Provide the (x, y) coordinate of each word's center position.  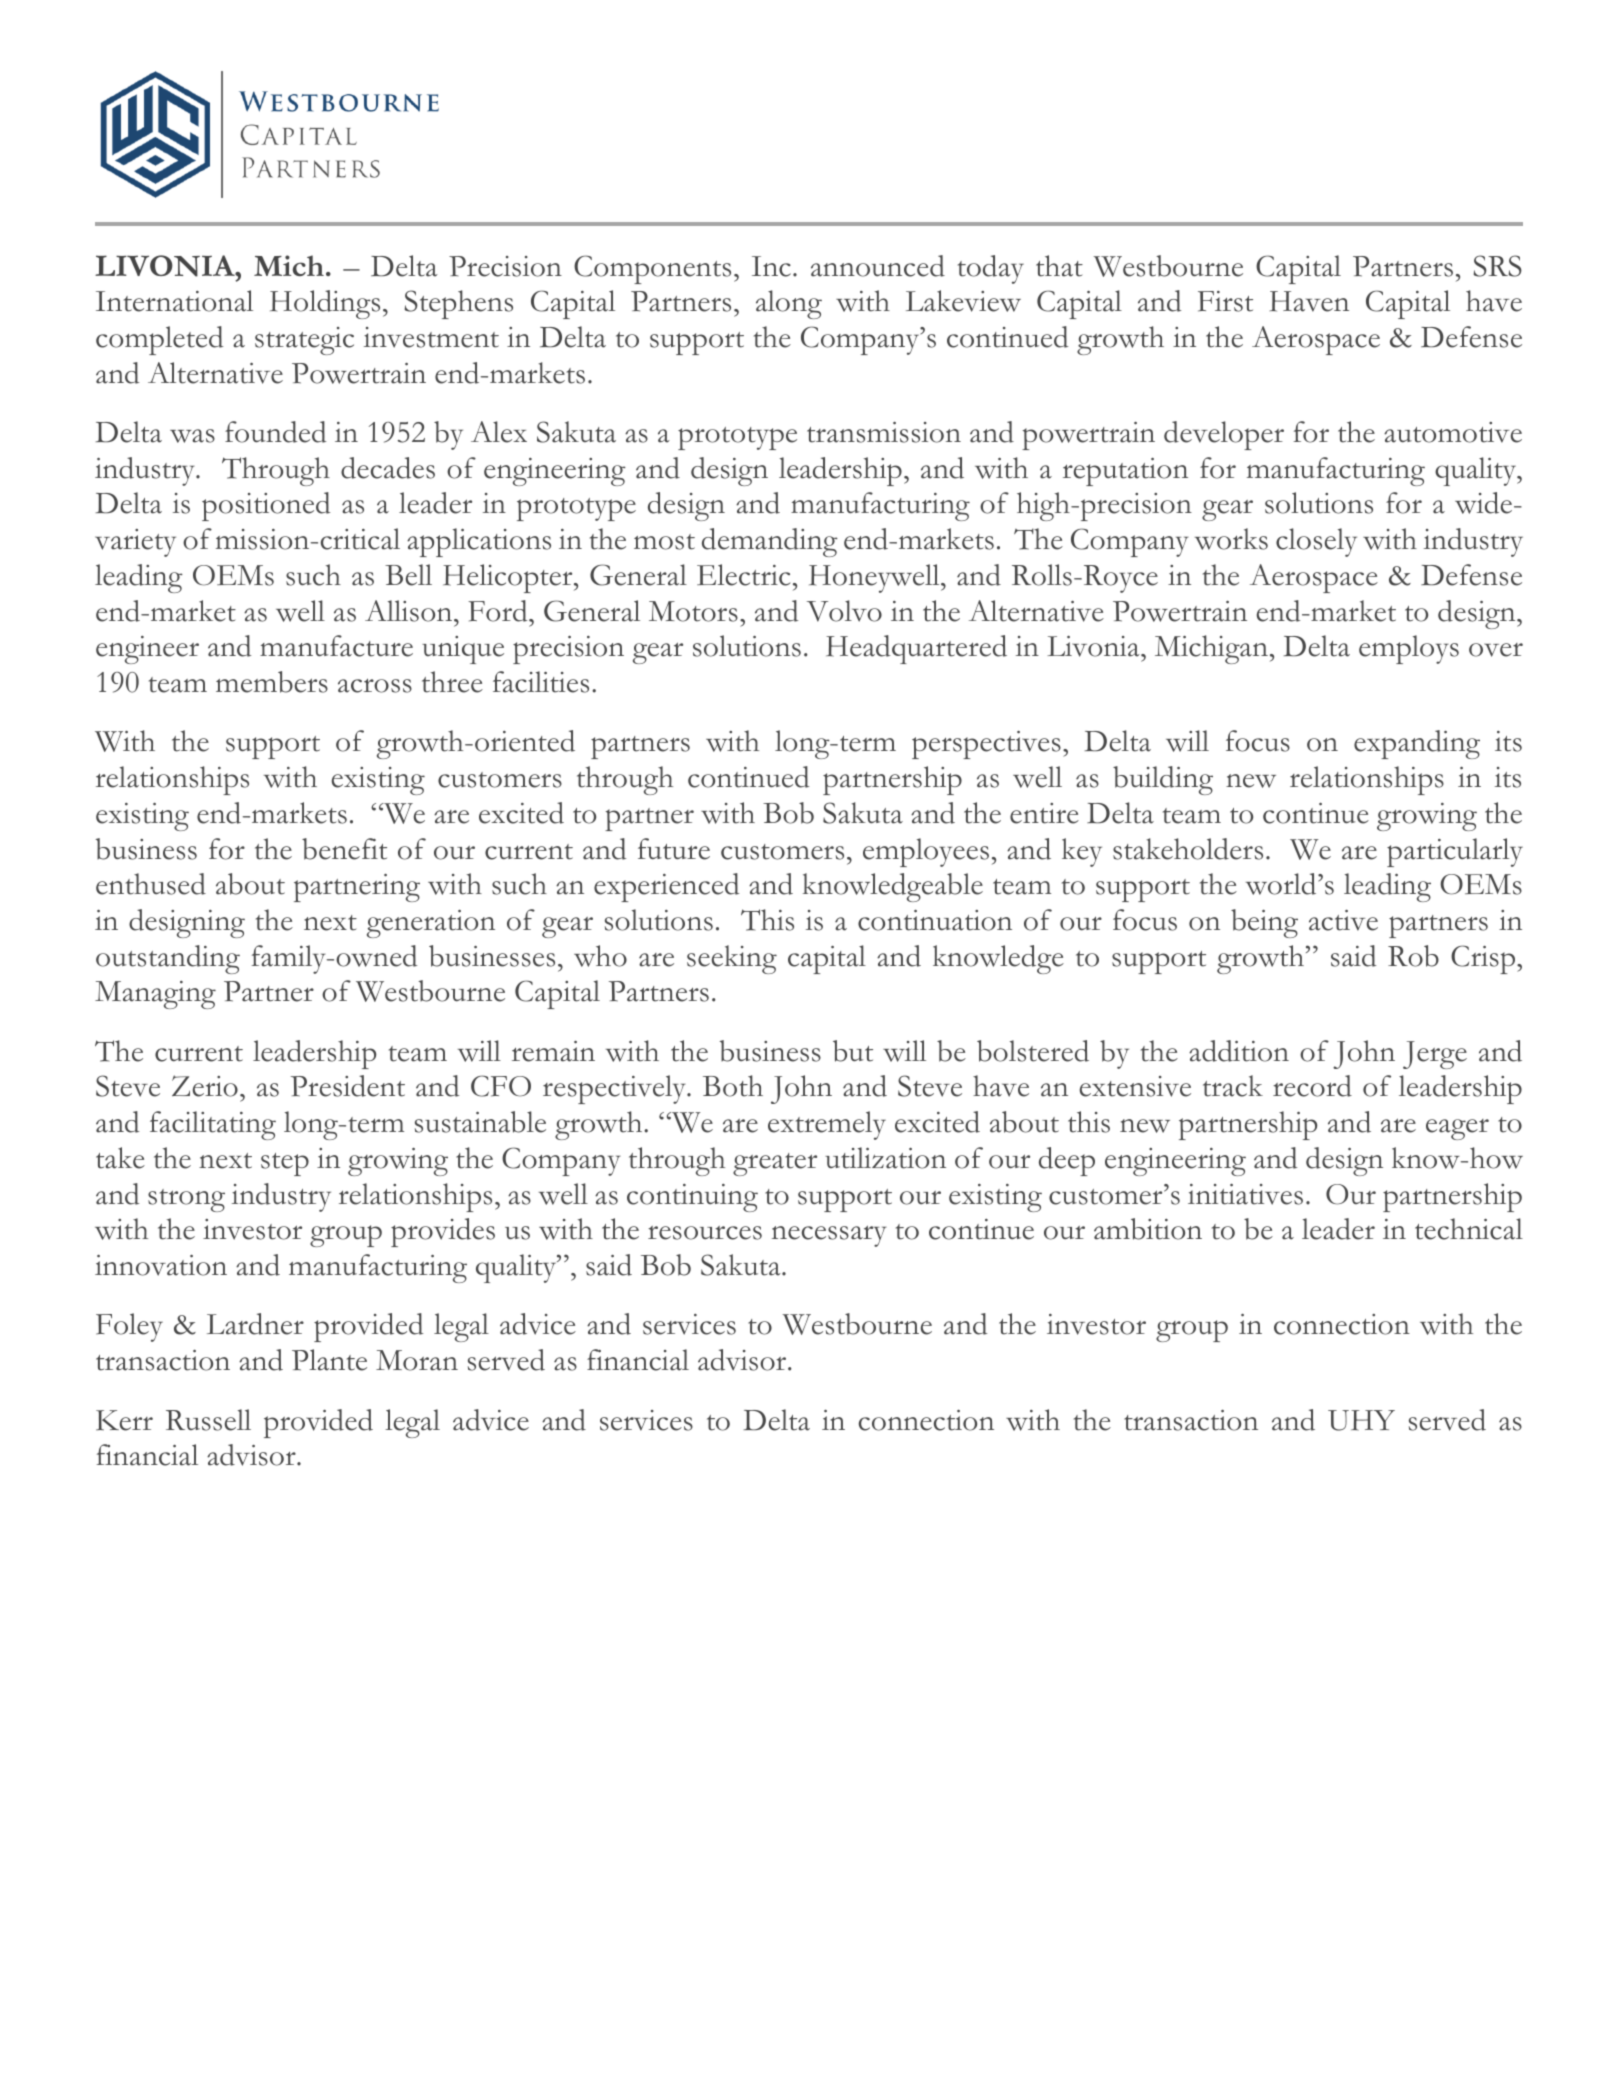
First (1225, 301)
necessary (829, 1236)
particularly (1455, 852)
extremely (827, 1125)
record (1312, 1086)
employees (926, 852)
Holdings (325, 304)
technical (1469, 1229)
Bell (408, 575)
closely (1316, 542)
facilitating (213, 1125)
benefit (344, 849)
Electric (743, 575)
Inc (771, 266)
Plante (329, 1360)
